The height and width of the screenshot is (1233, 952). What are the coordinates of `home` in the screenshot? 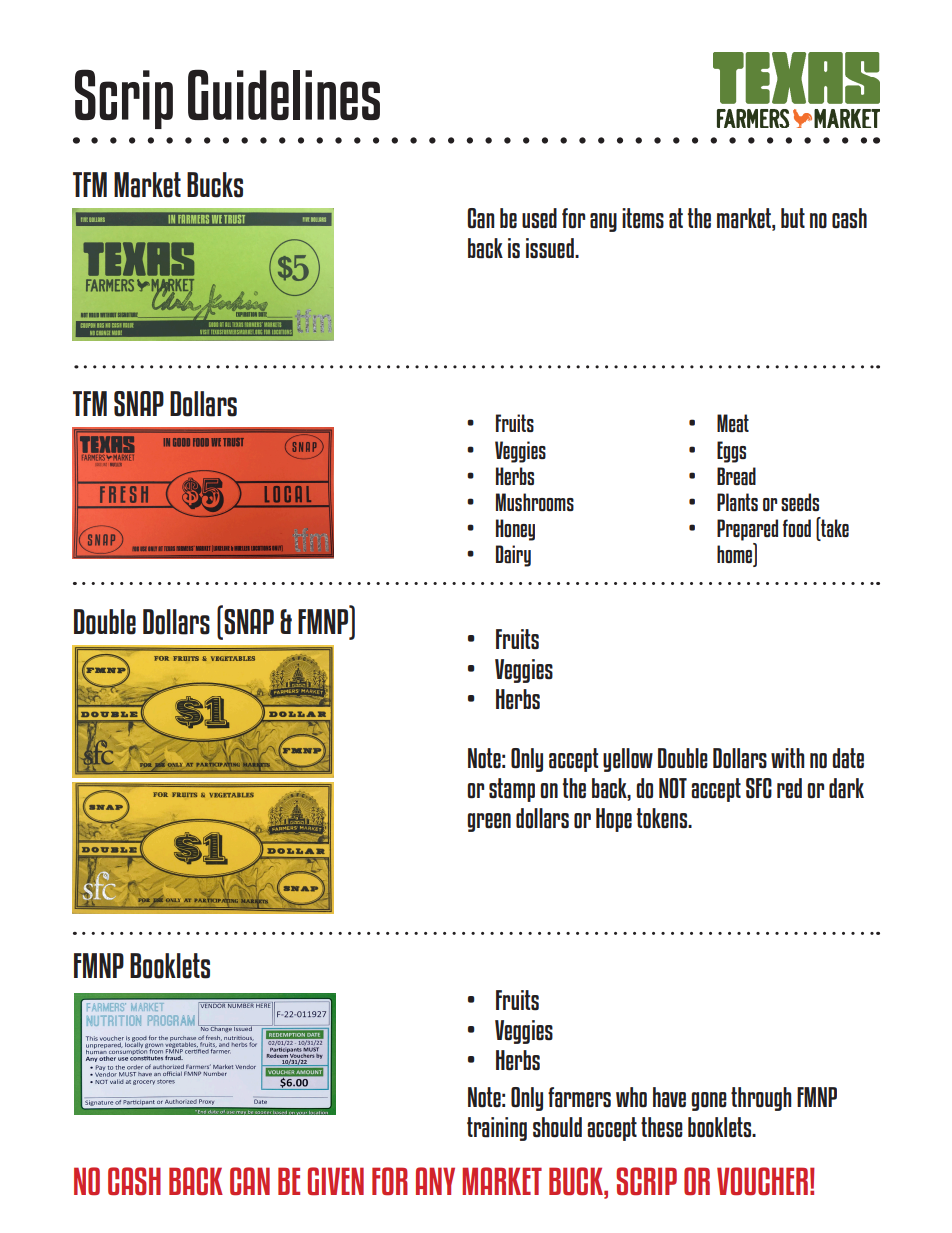 It's located at (736, 555).
